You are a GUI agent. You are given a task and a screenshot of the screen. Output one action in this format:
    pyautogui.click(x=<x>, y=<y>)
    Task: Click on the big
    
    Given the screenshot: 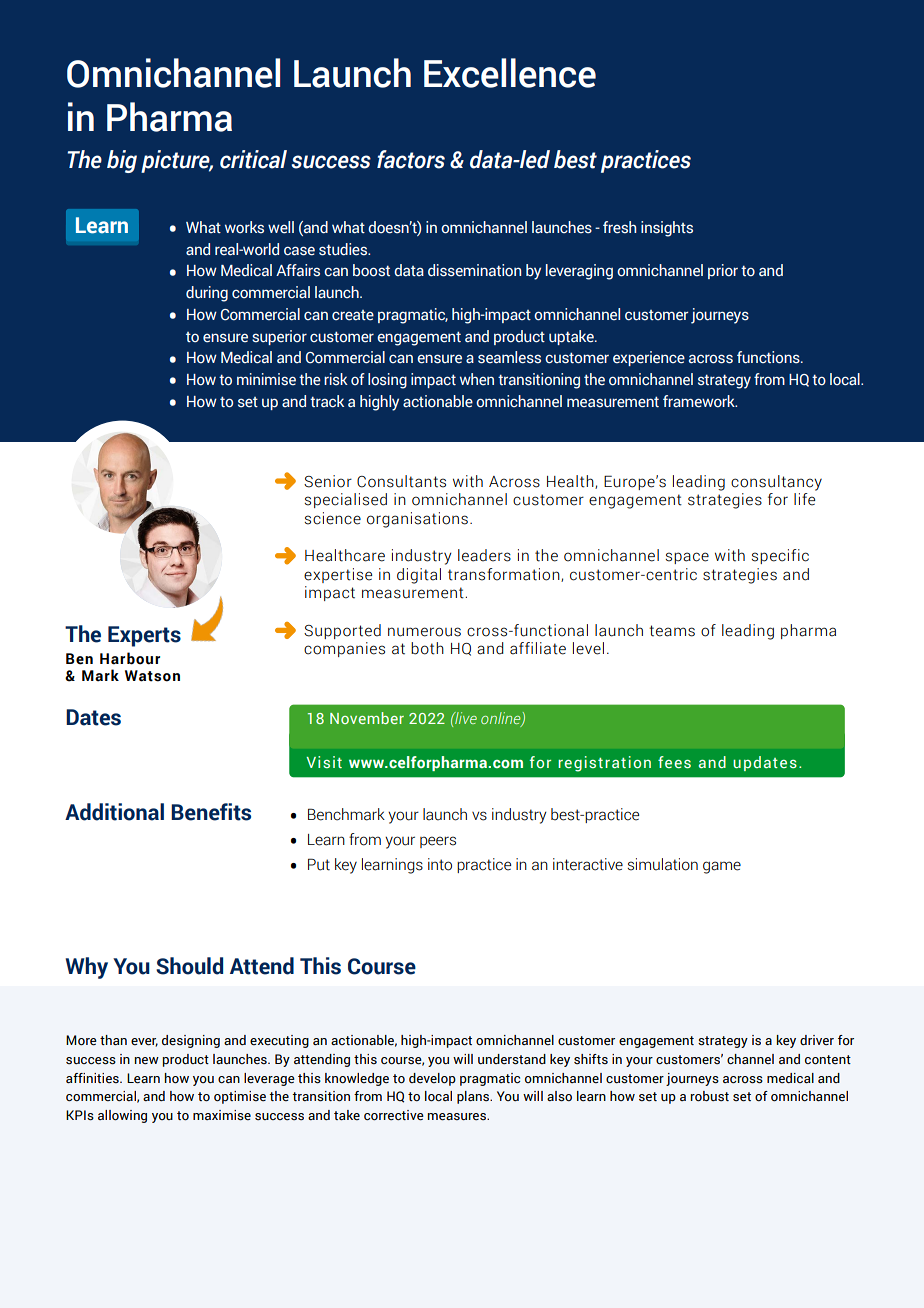 What is the action you would take?
    pyautogui.click(x=122, y=161)
